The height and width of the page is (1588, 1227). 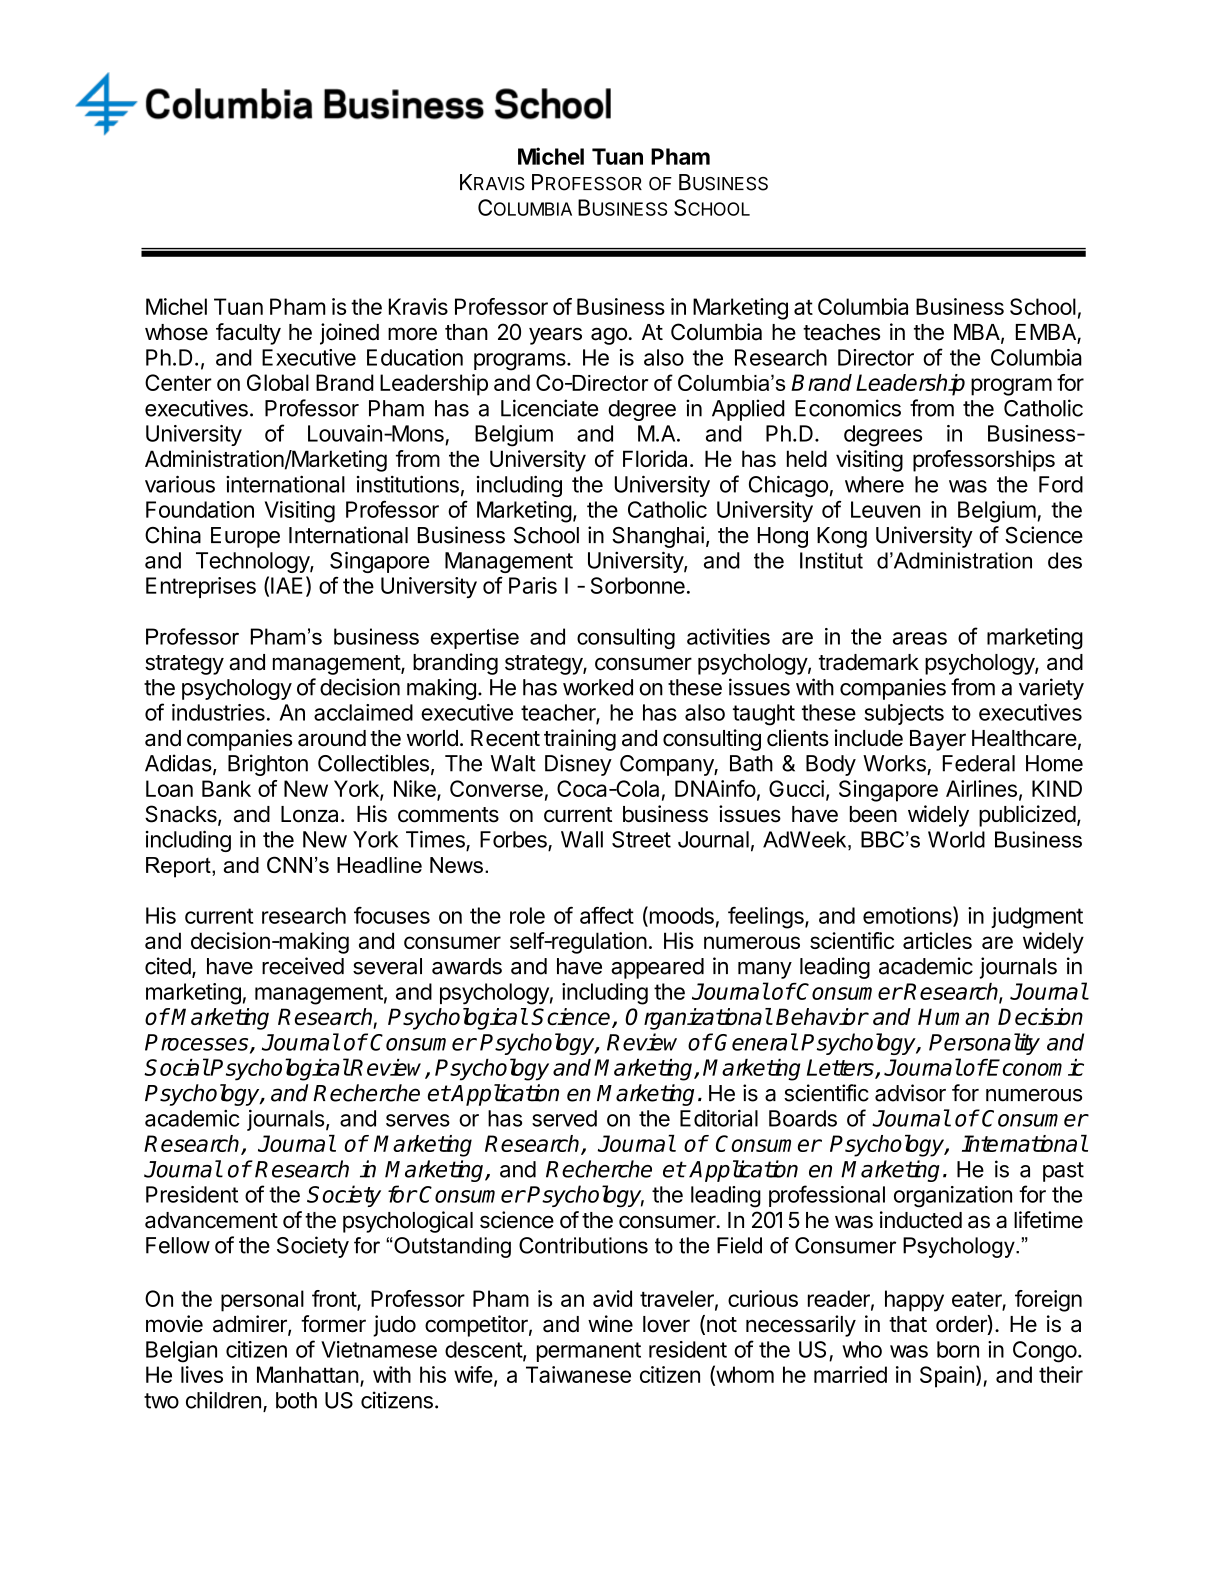 What do you see at coordinates (555, 336) in the page?
I see `years` at bounding box center [555, 336].
